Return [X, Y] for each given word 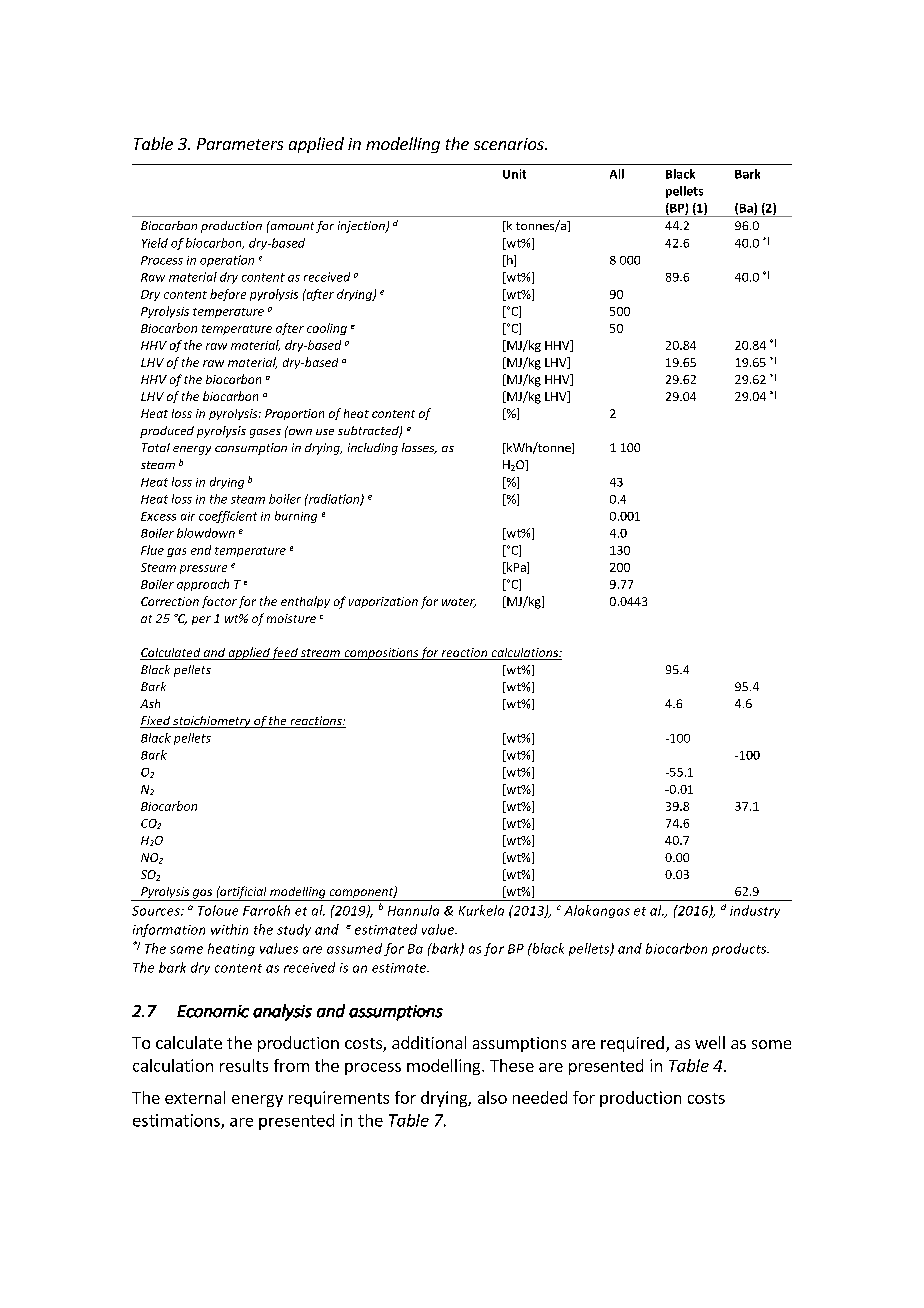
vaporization [383, 602]
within [229, 929]
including [373, 449]
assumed [354, 948]
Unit [514, 174]
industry [755, 911]
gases [265, 433]
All [617, 174]
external [195, 1097]
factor [219, 602]
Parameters [240, 144]
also [492, 1097]
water [459, 603]
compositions [381, 654]
